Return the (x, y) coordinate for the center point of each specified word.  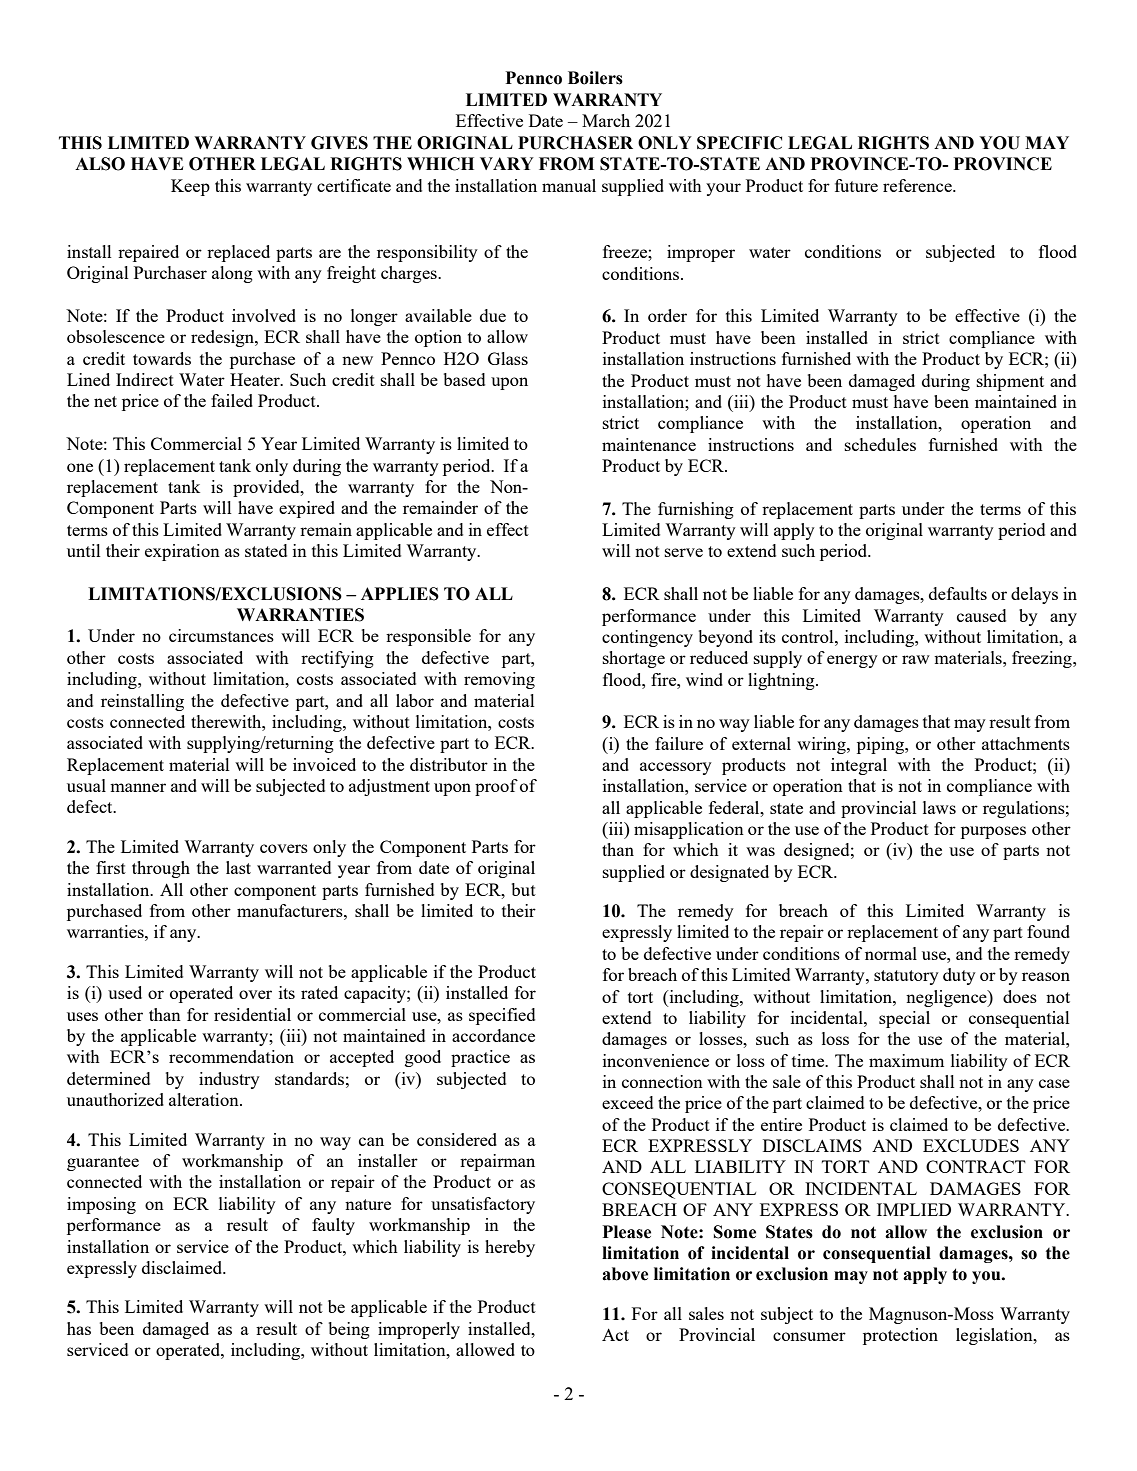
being (349, 1330)
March (606, 120)
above (625, 1274)
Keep (190, 187)
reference (918, 185)
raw (916, 659)
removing (499, 680)
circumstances (221, 635)
